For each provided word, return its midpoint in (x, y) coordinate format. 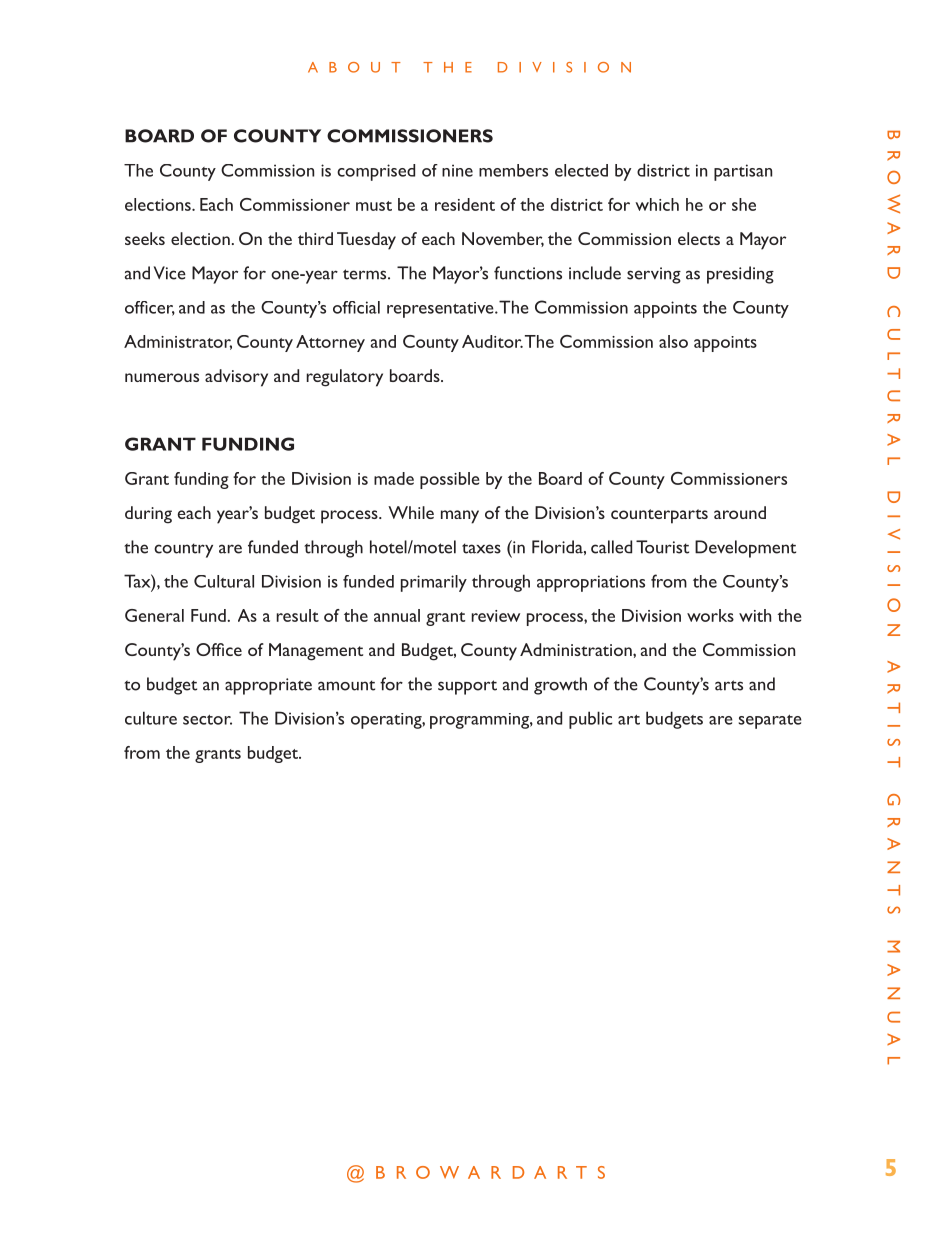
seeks (145, 238)
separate (770, 722)
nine (457, 170)
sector (207, 720)
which (657, 204)
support (467, 687)
